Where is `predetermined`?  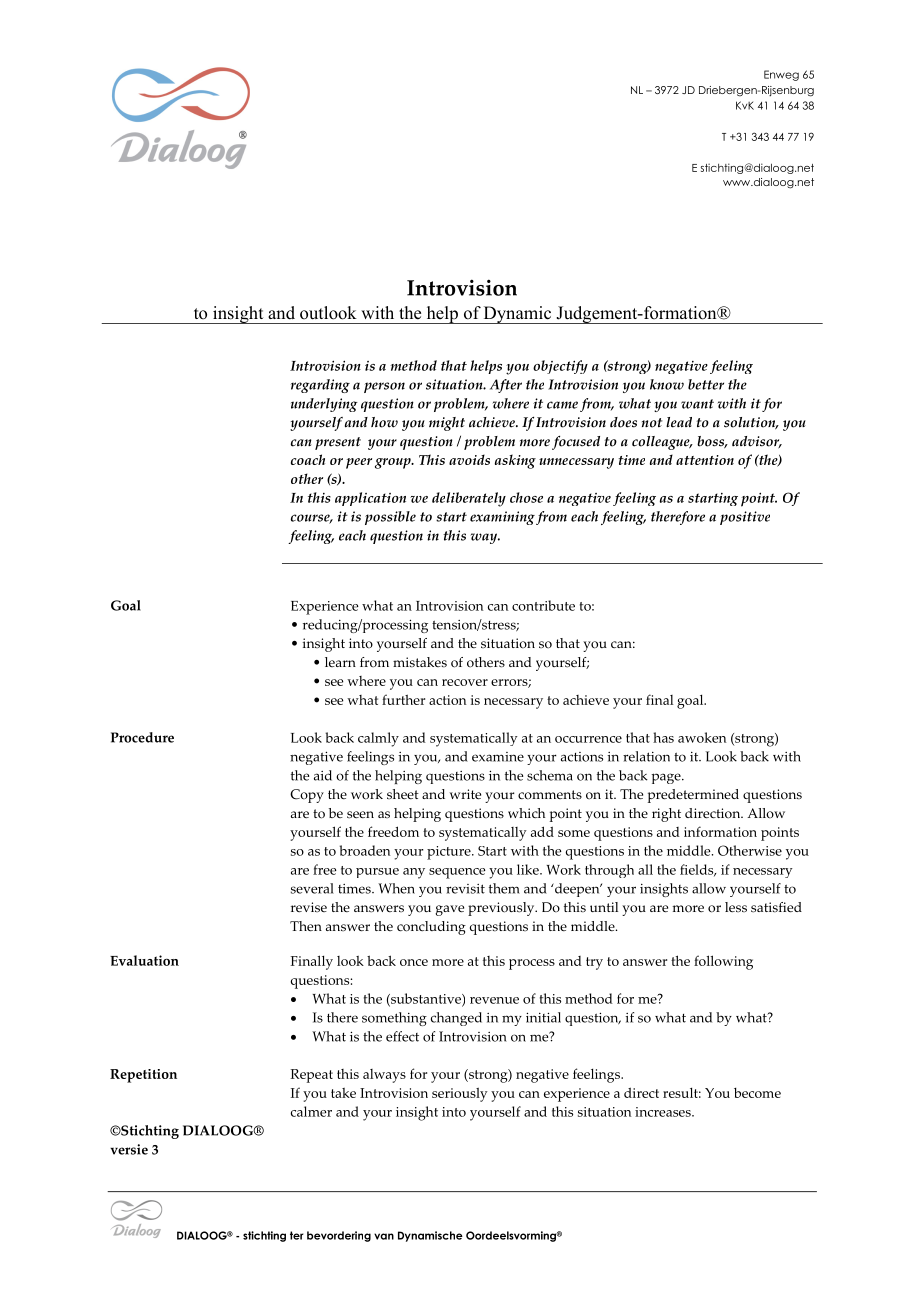 predetermined is located at coordinates (693, 796).
